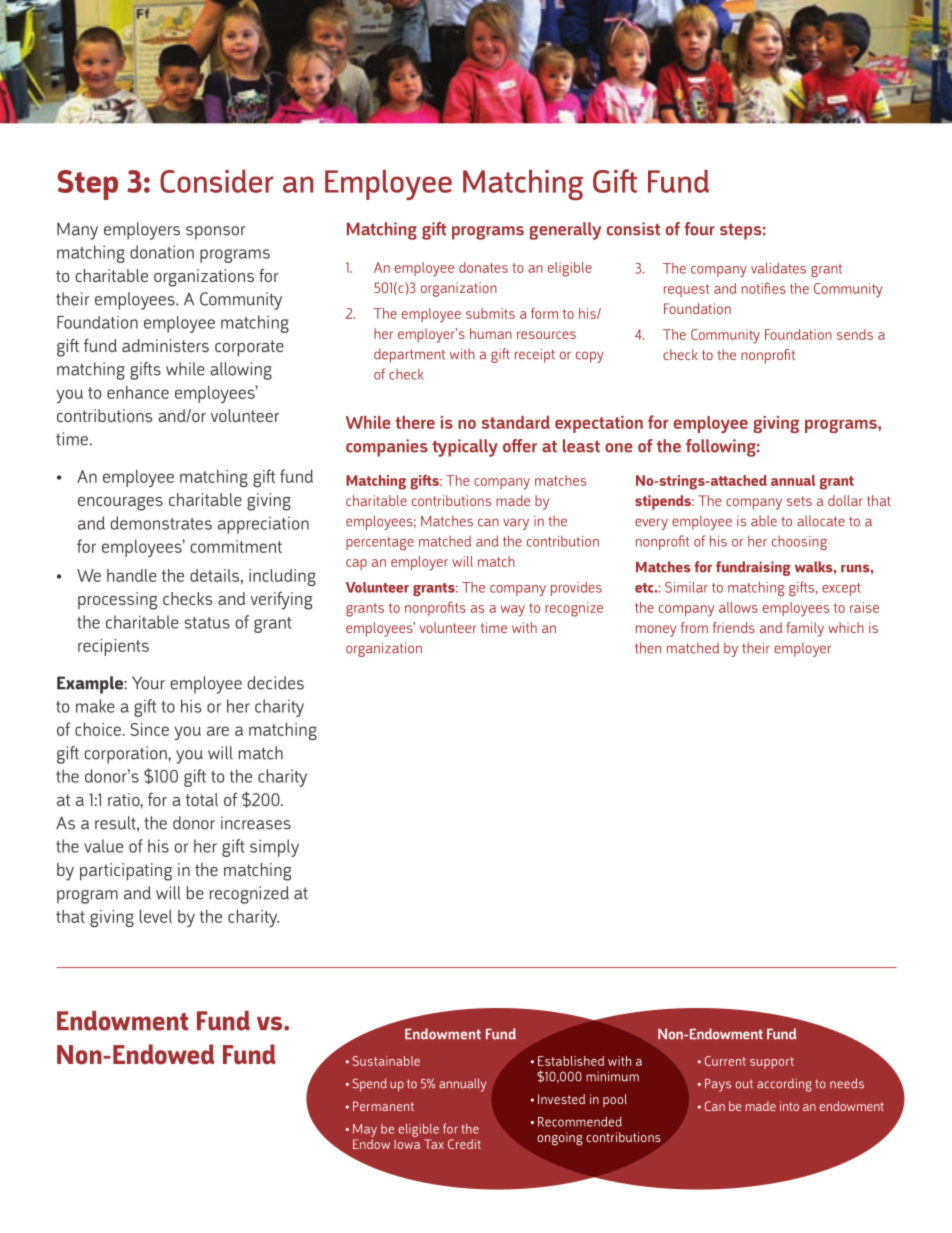 Image resolution: width=952 pixels, height=1233 pixels. What do you see at coordinates (699, 229) in the screenshot?
I see `four` at bounding box center [699, 229].
